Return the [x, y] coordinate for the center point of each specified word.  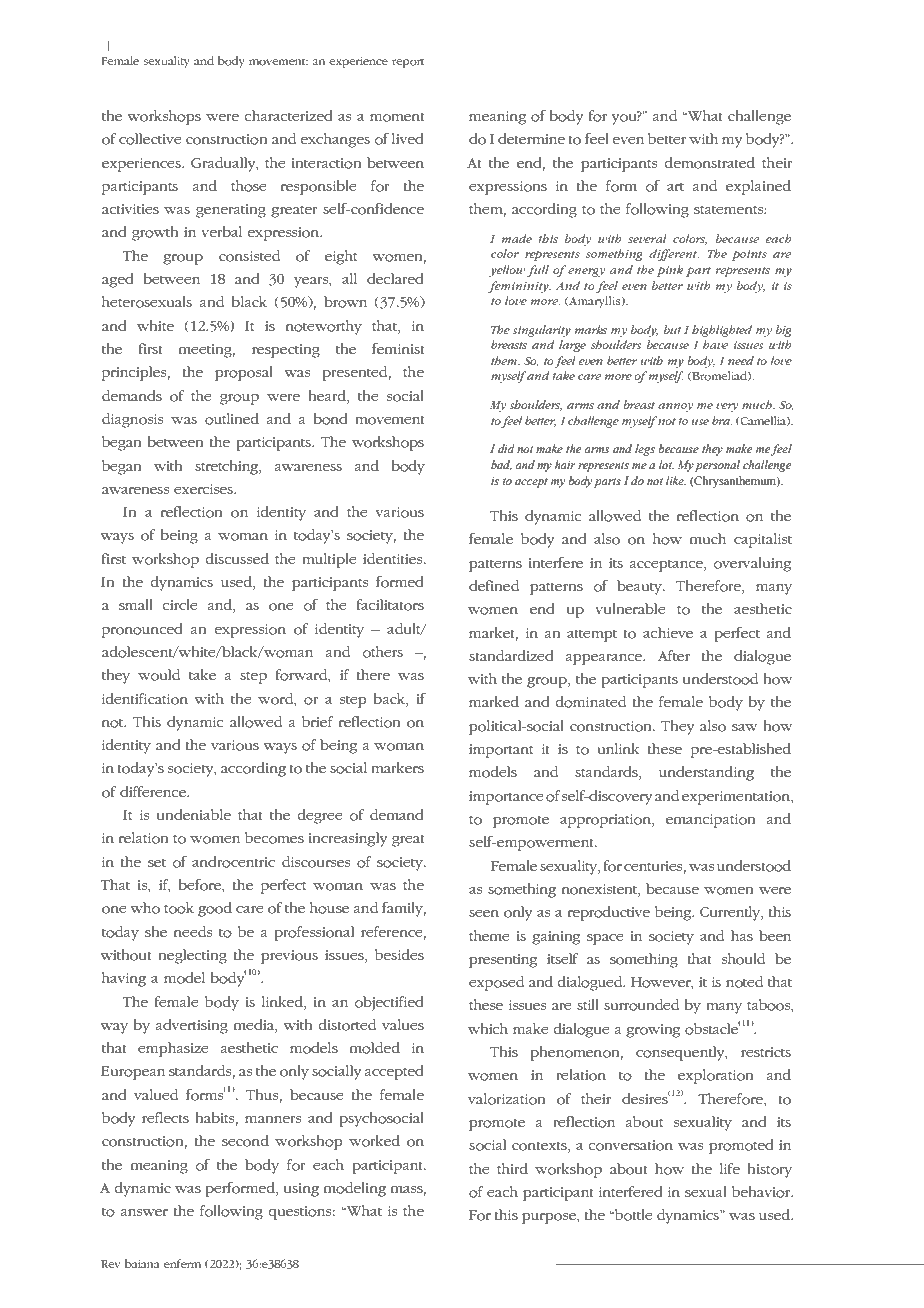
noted [744, 982]
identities [394, 558]
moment [397, 117]
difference [154, 791]
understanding [706, 773]
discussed [237, 558]
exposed [496, 983]
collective [150, 139]
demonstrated [709, 163]
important [501, 751]
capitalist [763, 540]
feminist [398, 348]
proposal [244, 373]
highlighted [722, 331]
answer [144, 1212]
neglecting [192, 956]
